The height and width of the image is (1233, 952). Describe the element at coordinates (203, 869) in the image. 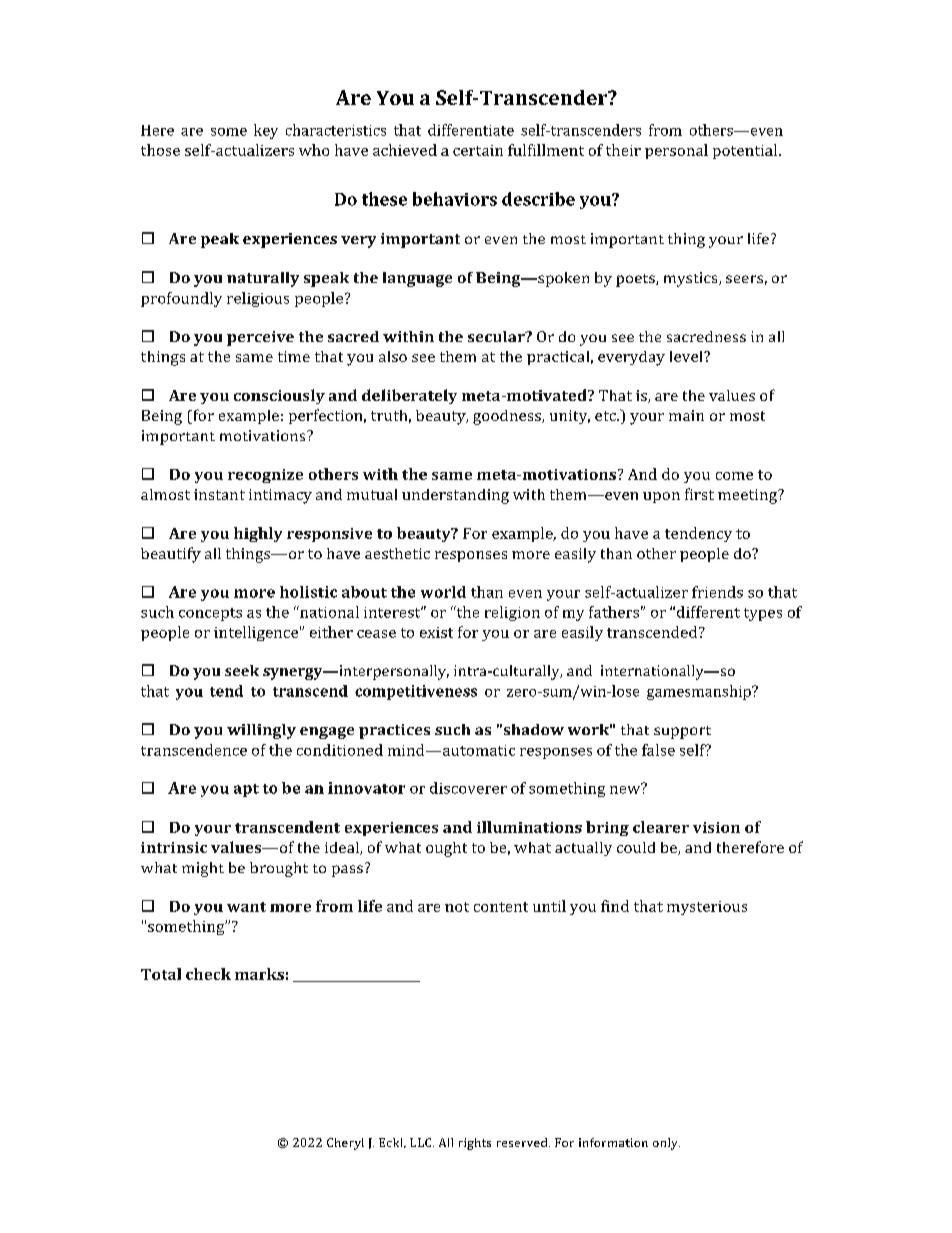

I see `might` at that location.
